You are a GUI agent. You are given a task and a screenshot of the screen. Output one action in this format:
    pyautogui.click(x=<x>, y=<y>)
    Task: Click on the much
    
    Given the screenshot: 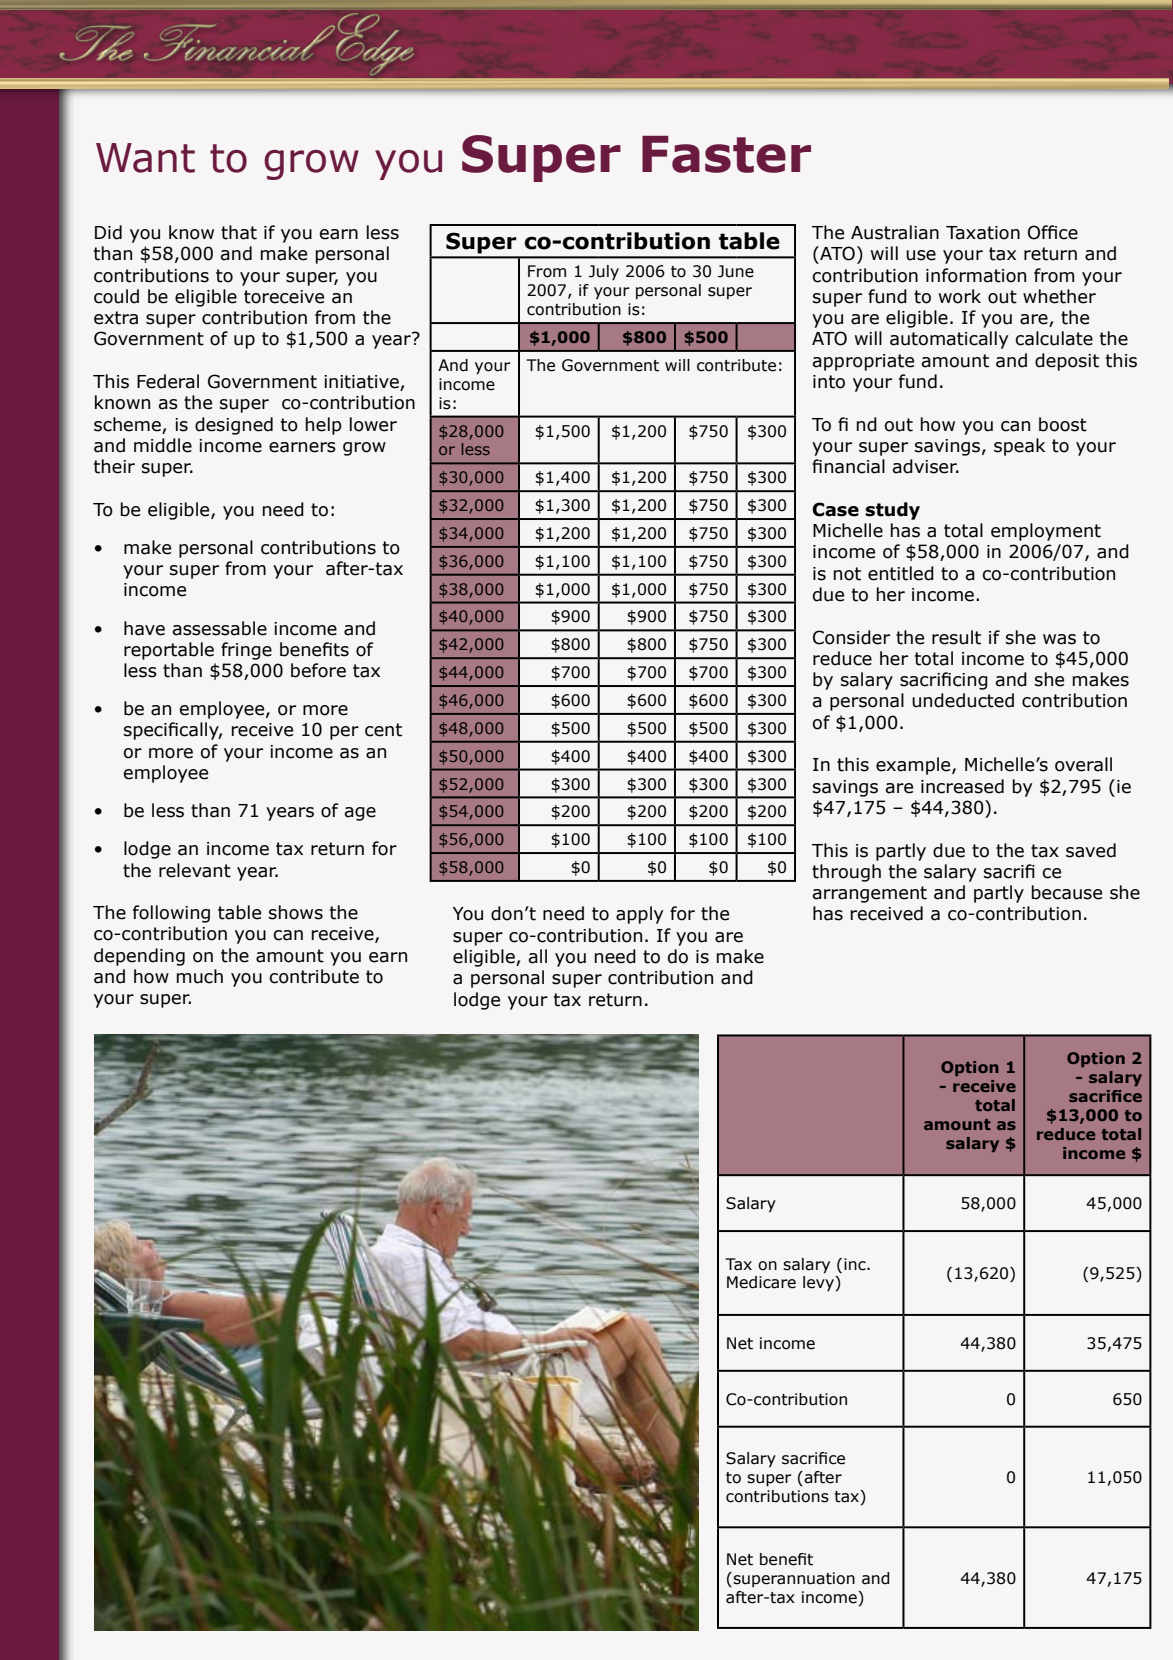 What is the action you would take?
    pyautogui.click(x=200, y=976)
